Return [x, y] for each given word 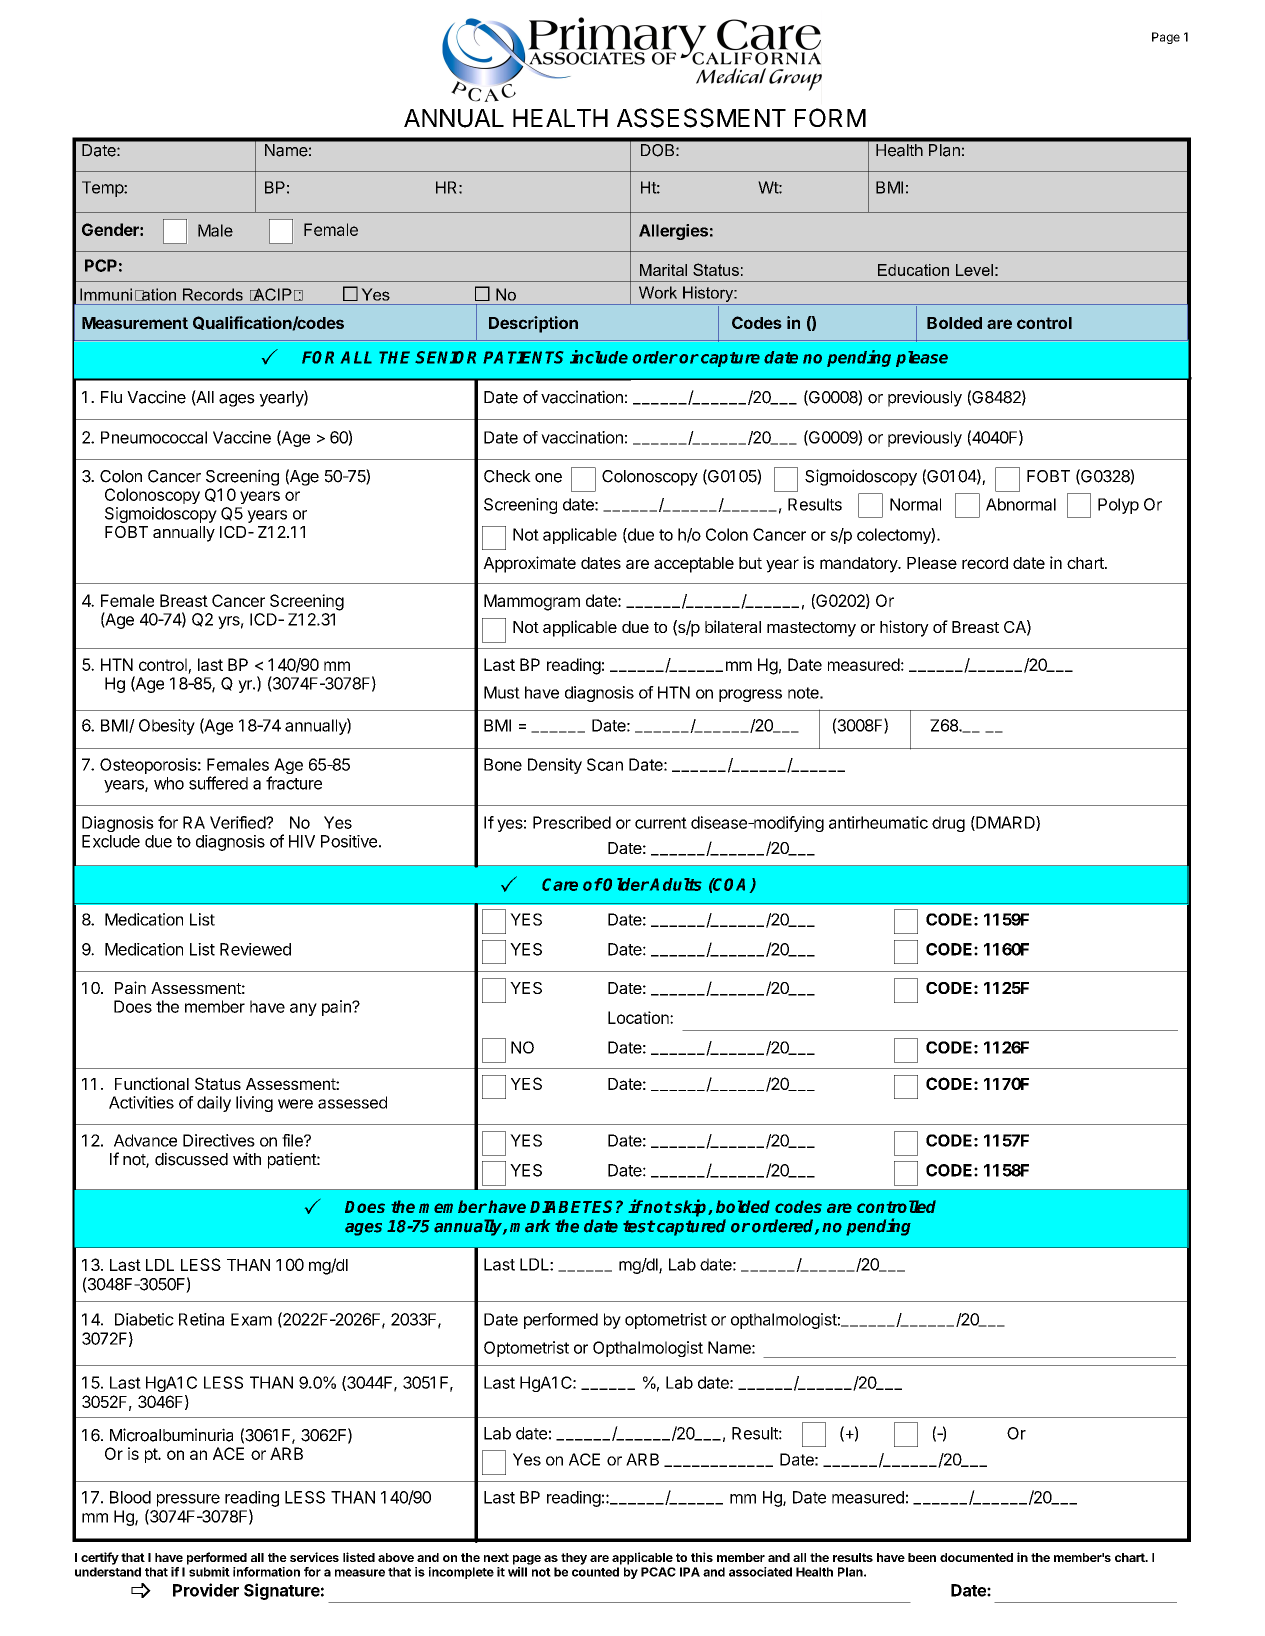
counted [595, 1572]
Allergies [673, 232]
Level [974, 270]
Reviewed [255, 949]
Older [625, 884]
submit [209, 1572]
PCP [101, 265]
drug [948, 824]
